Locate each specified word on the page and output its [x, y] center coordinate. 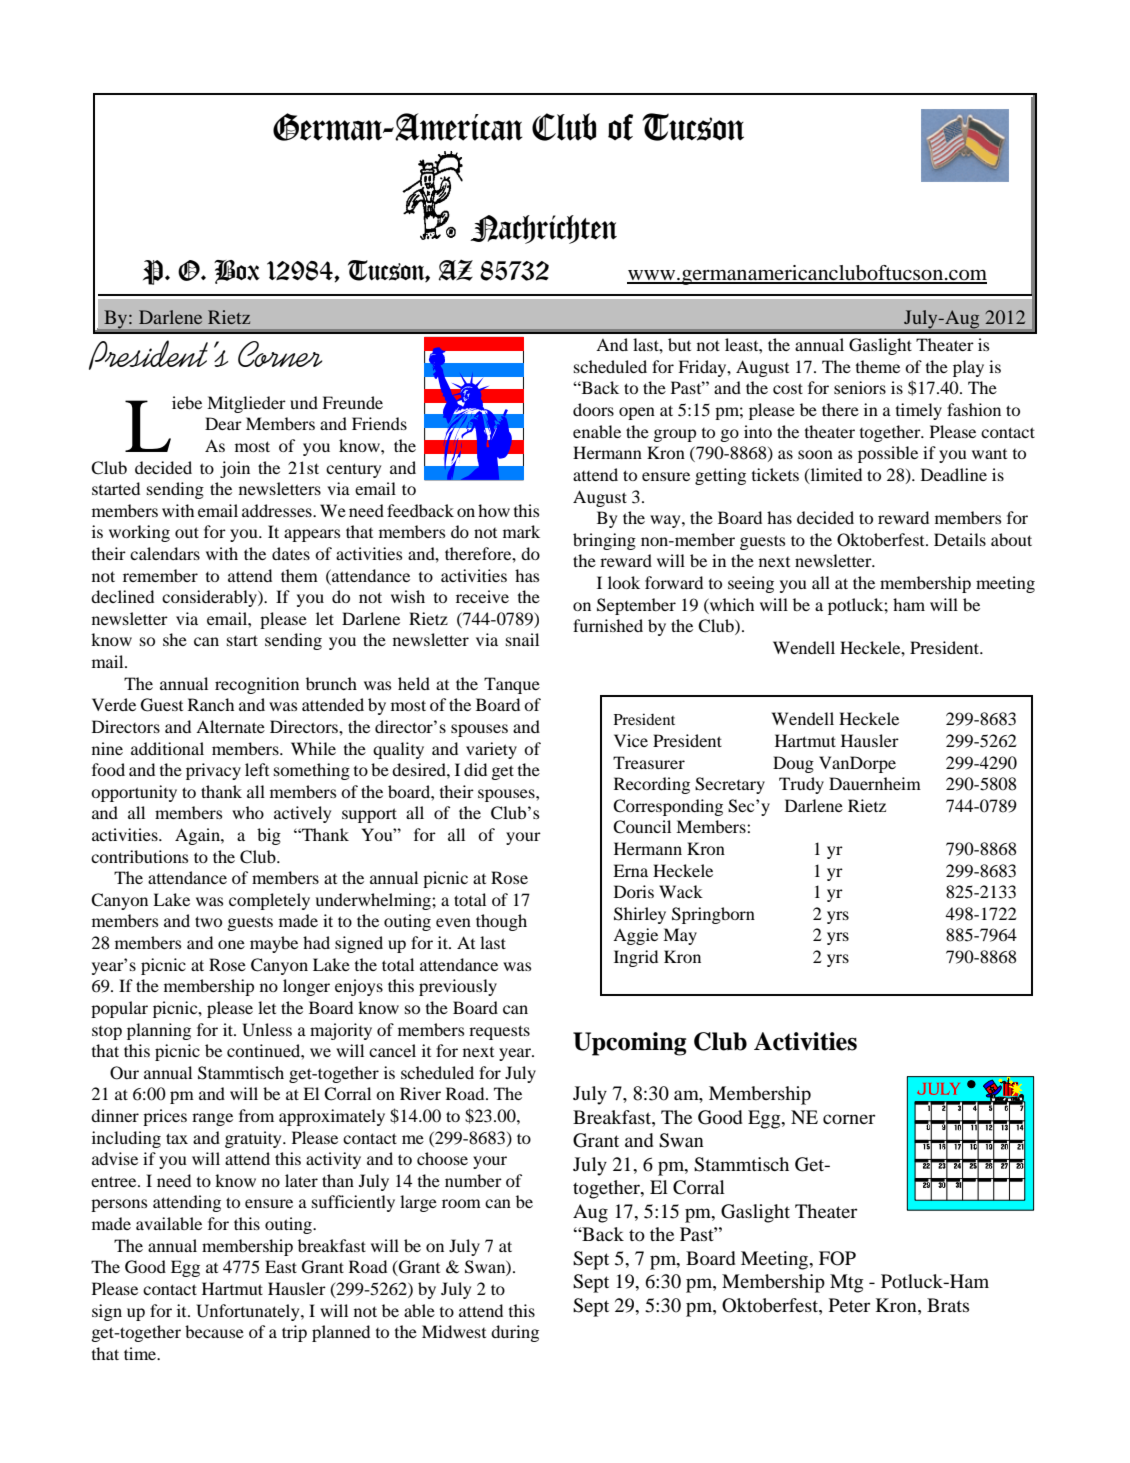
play [968, 368]
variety [491, 750]
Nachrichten [543, 229]
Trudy [801, 785]
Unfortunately [249, 1312]
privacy [213, 771]
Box [237, 272]
